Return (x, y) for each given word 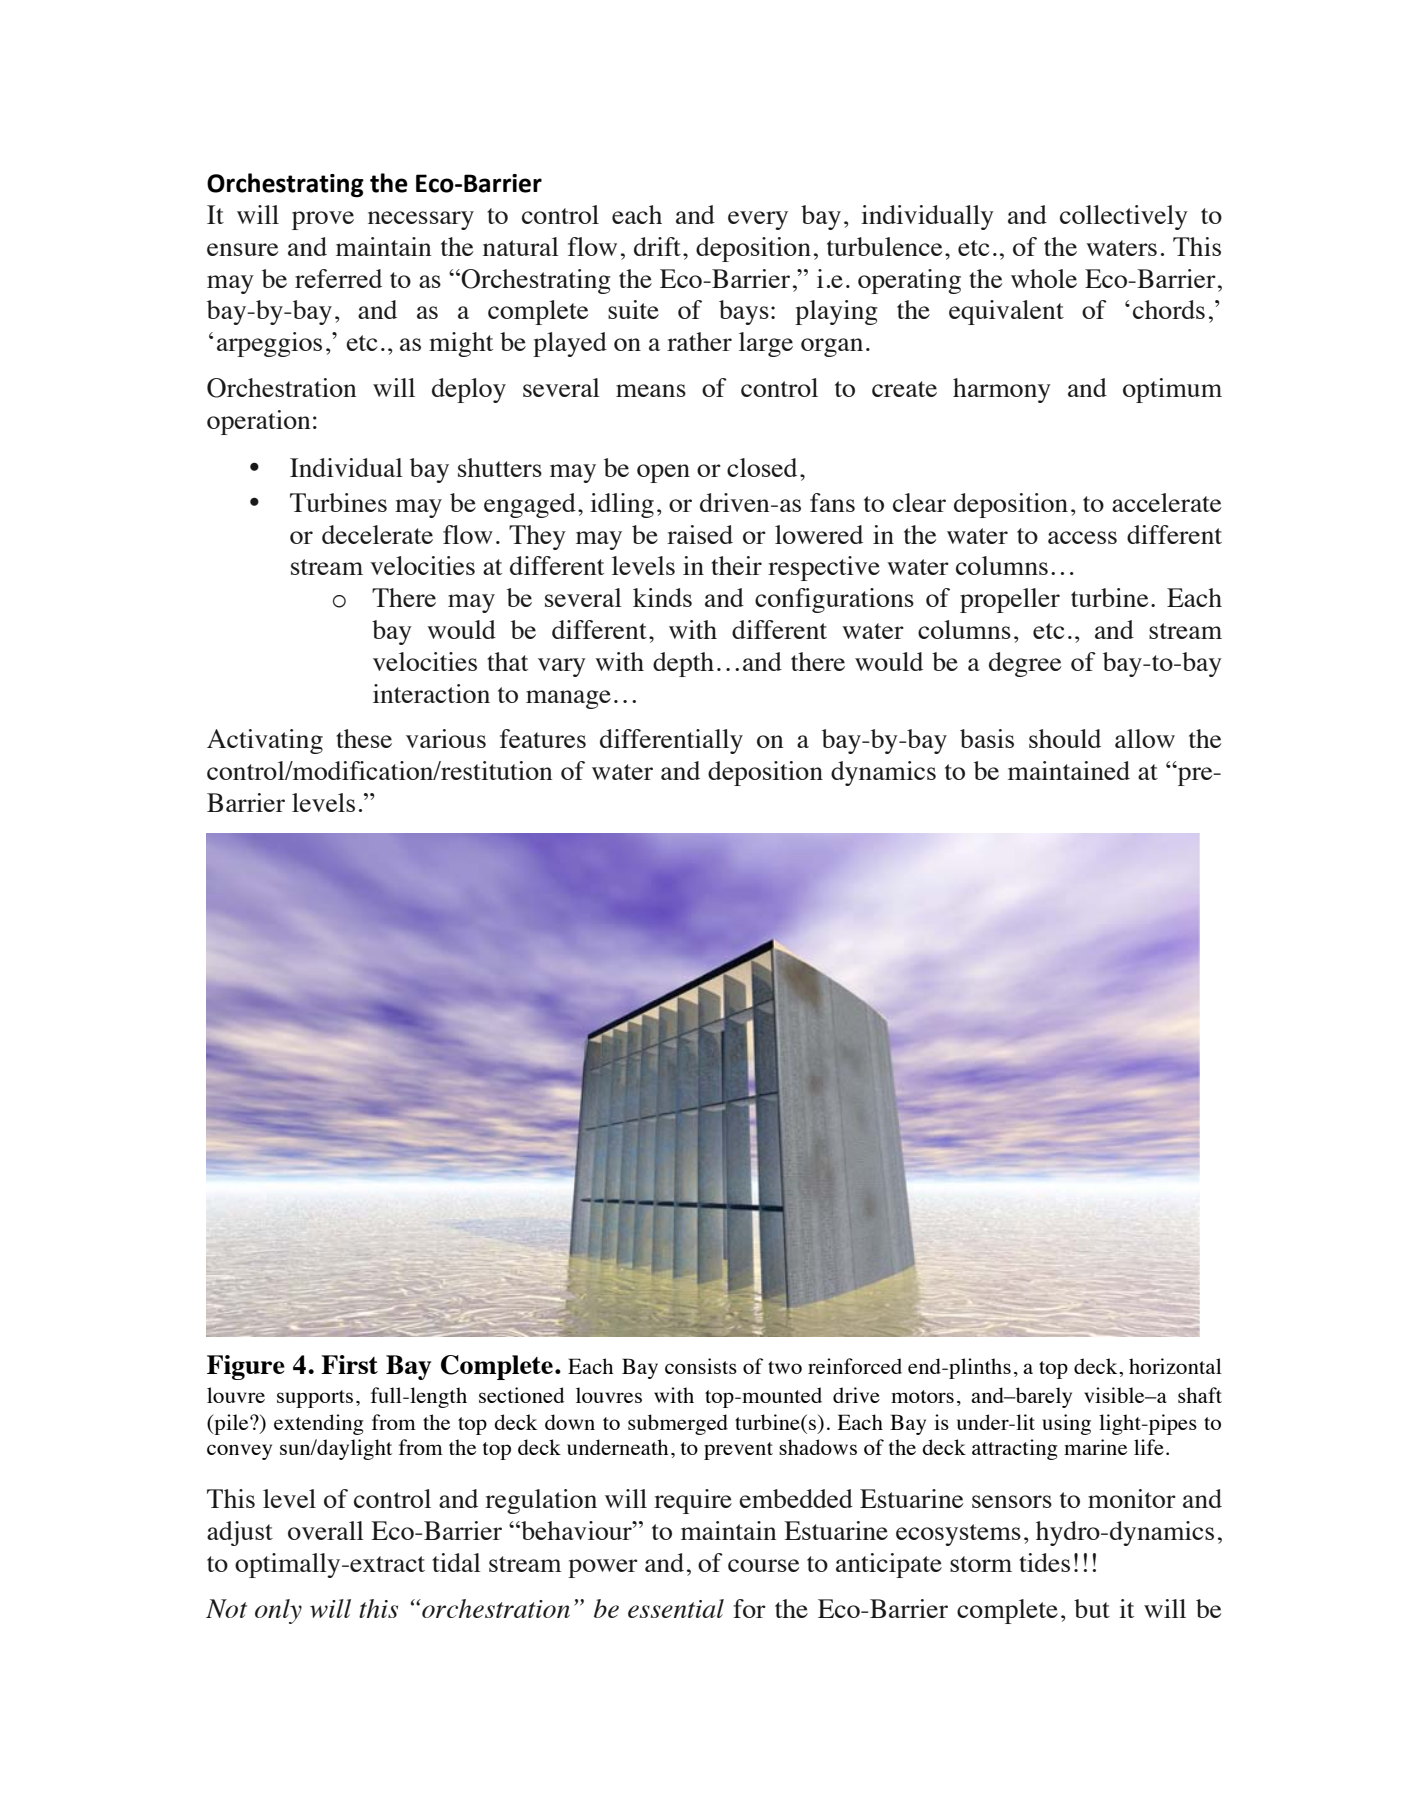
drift (657, 246)
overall (326, 1530)
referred (338, 278)
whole (1044, 278)
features (543, 738)
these (364, 738)
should (1065, 738)
